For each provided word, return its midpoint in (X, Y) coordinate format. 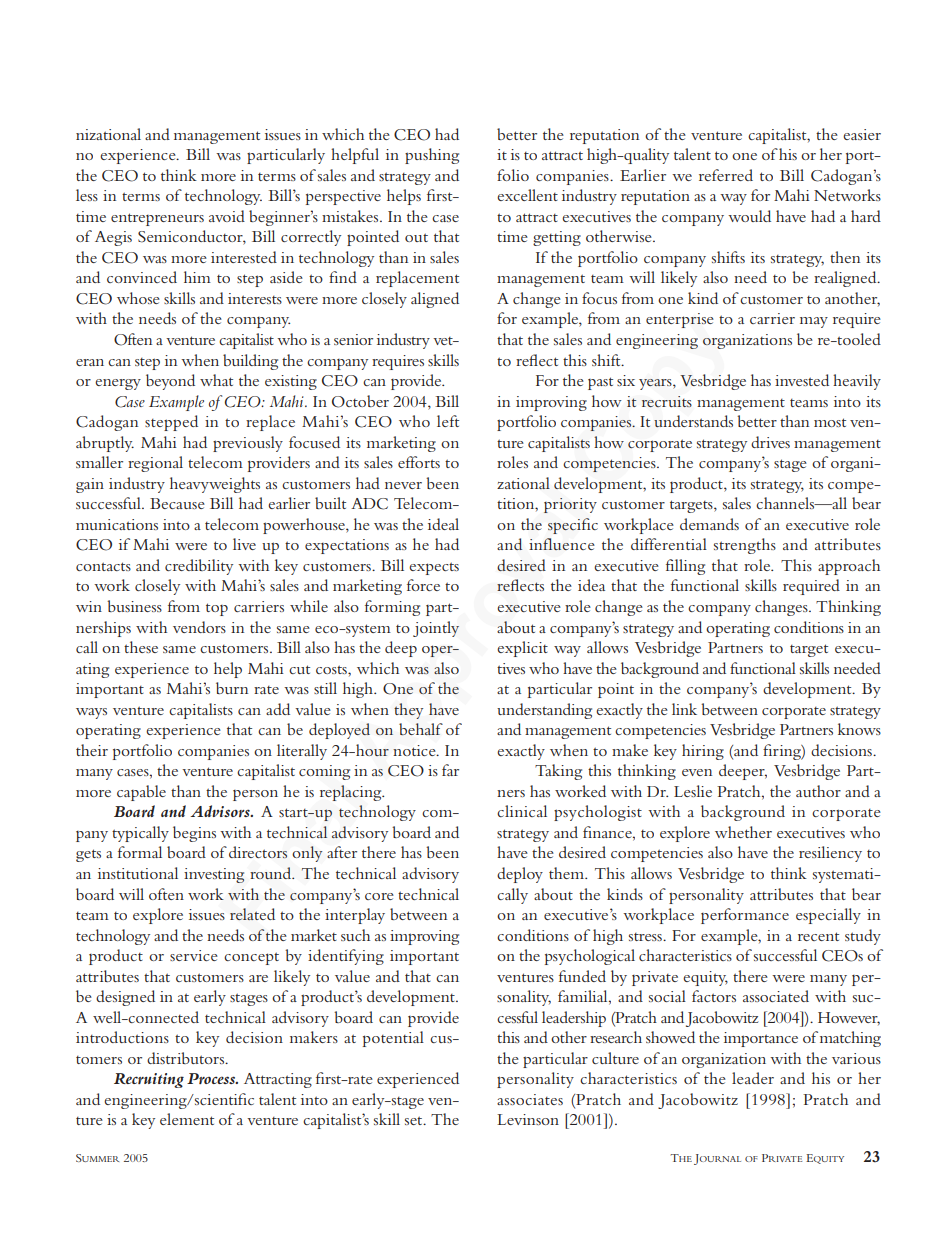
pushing (432, 156)
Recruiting (149, 1080)
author (818, 791)
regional (155, 464)
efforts (419, 462)
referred (726, 175)
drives (770, 442)
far (450, 770)
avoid (227, 216)
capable (141, 793)
